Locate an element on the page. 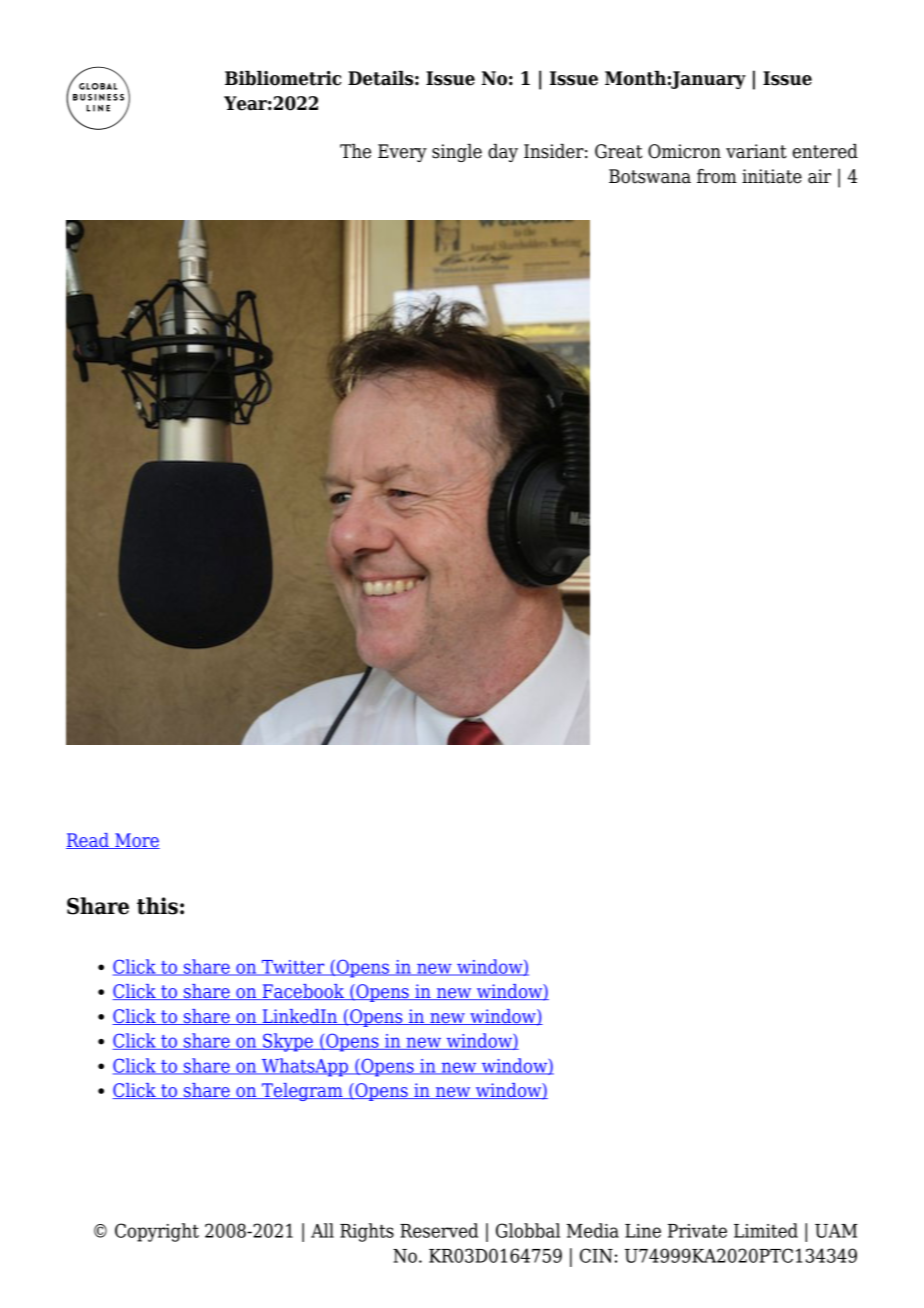  this is located at coordinates (157, 906).
